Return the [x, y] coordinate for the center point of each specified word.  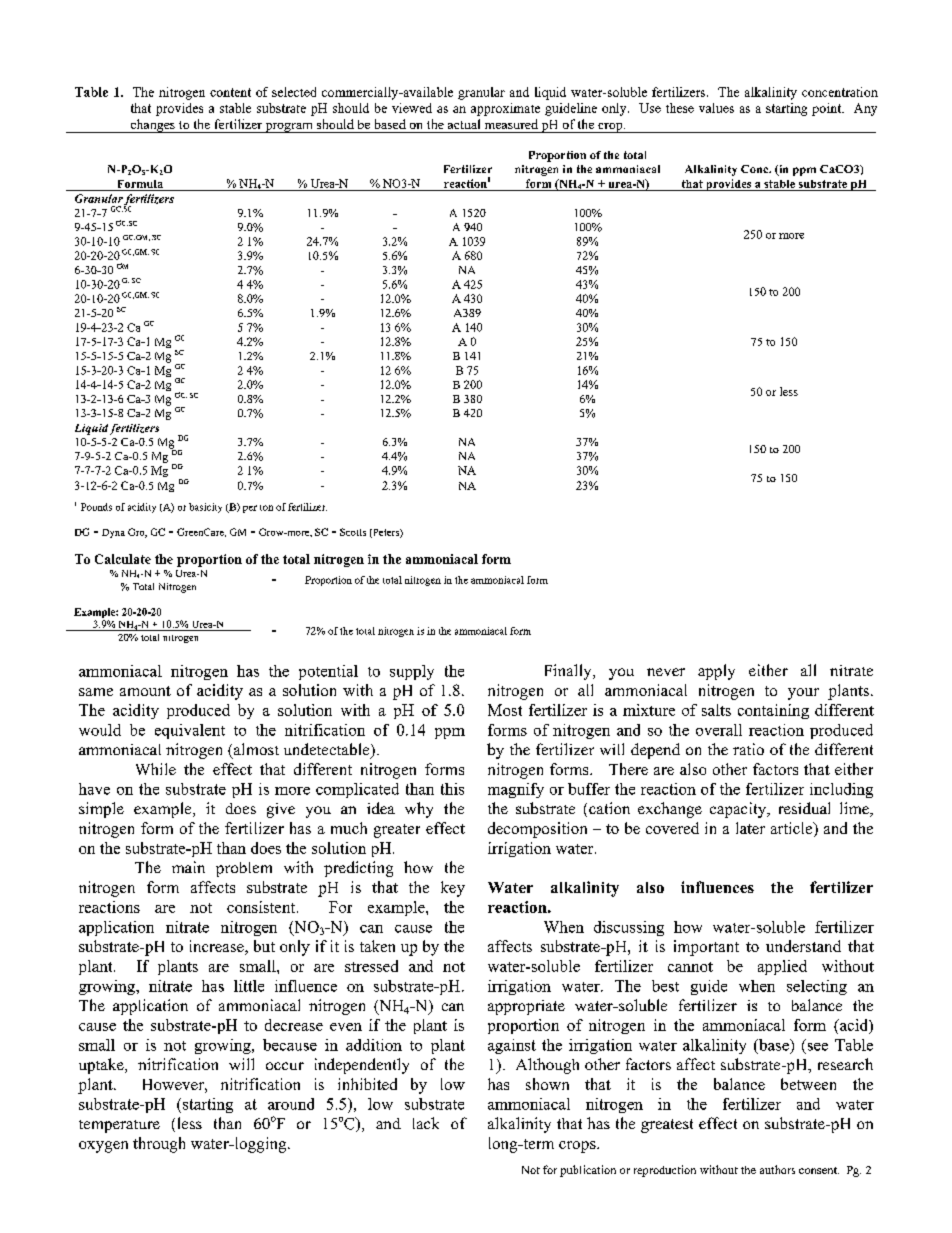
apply [716, 672]
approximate [505, 109]
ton [266, 508]
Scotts [353, 532]
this [452, 789]
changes [152, 126]
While [156, 769]
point [828, 109]
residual [804, 808]
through [159, 1145]
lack [426, 1123]
